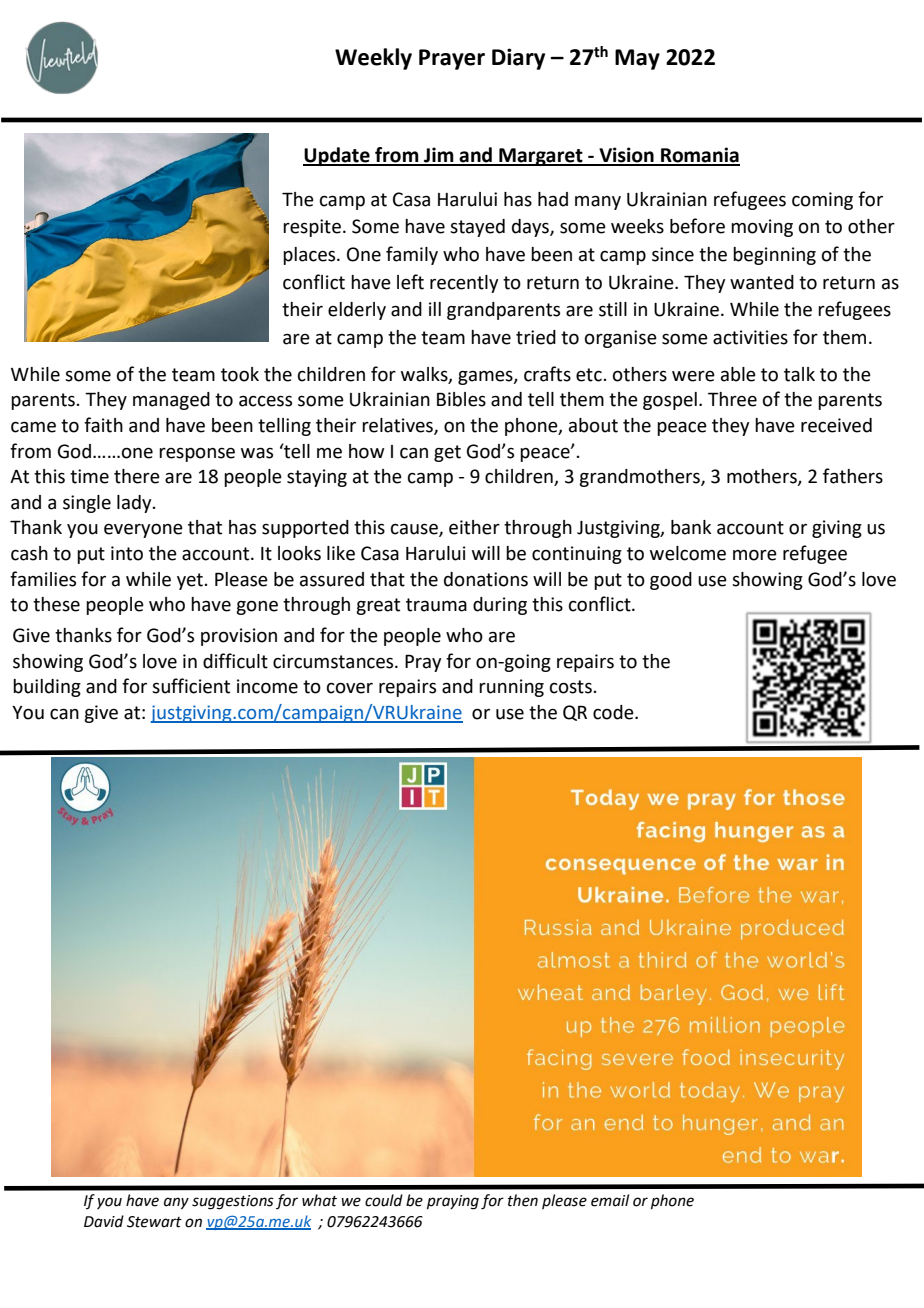 The height and width of the image is (1308, 924). Describe the element at coordinates (671, 581) in the image. I see `good` at that location.
